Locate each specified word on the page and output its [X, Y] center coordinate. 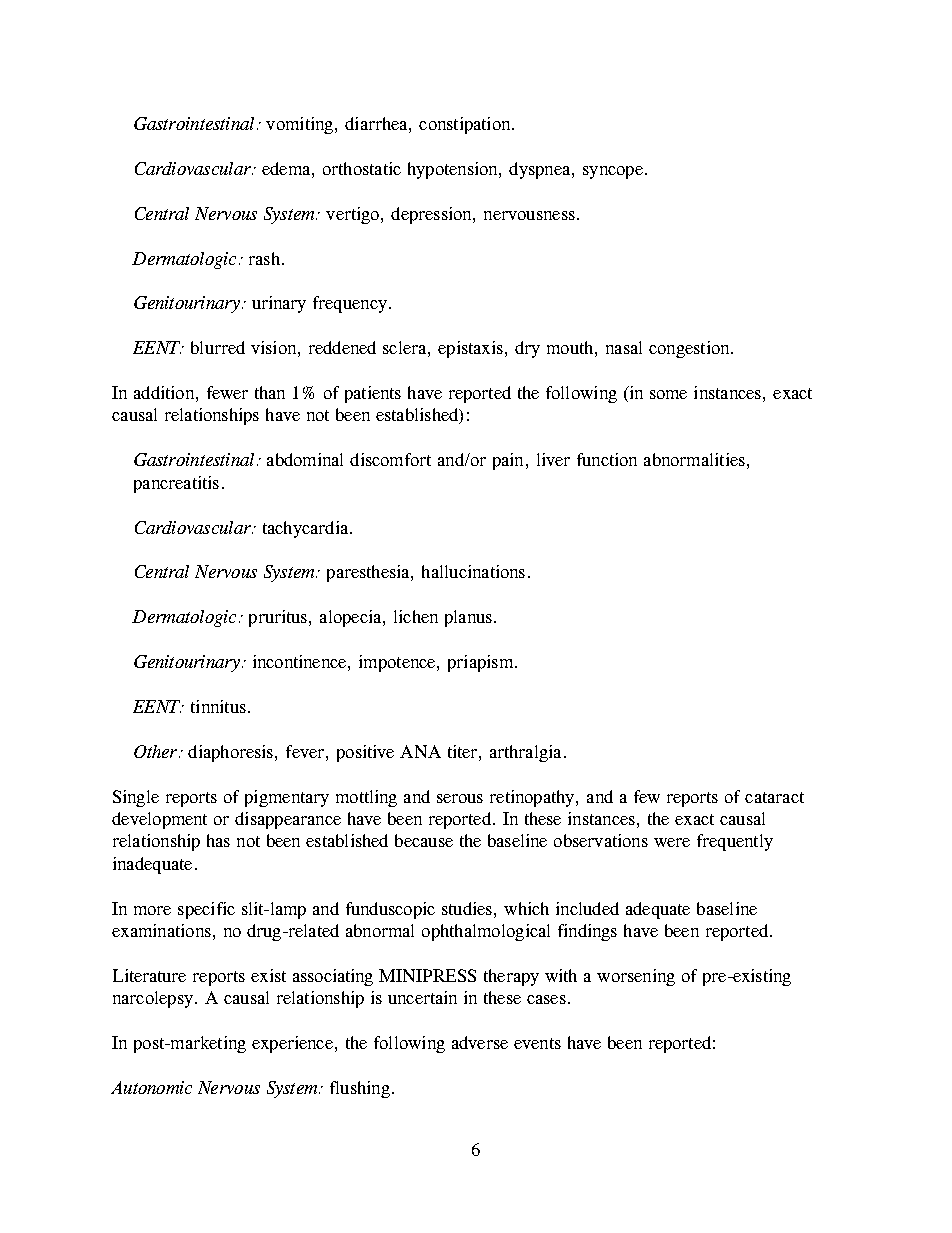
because [424, 840]
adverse [480, 1042]
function [607, 459]
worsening [636, 977]
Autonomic [151, 1087]
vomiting [299, 125]
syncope [613, 172]
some [668, 394]
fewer [227, 392]
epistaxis [470, 349]
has [218, 840]
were [672, 842]
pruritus [278, 618]
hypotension [454, 170]
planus [468, 618]
